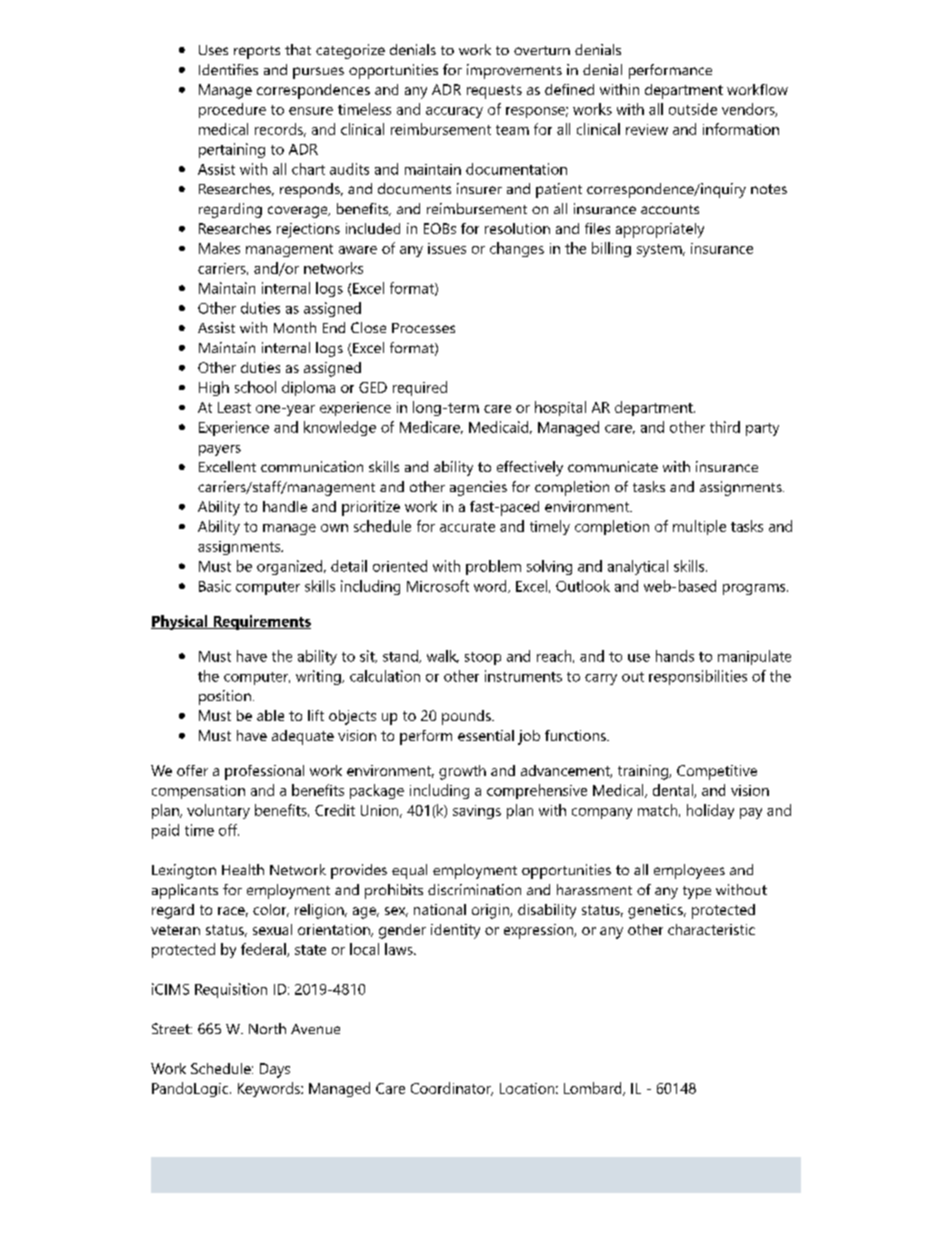 The image size is (952, 1233). I want to click on agencies, so click(478, 488).
